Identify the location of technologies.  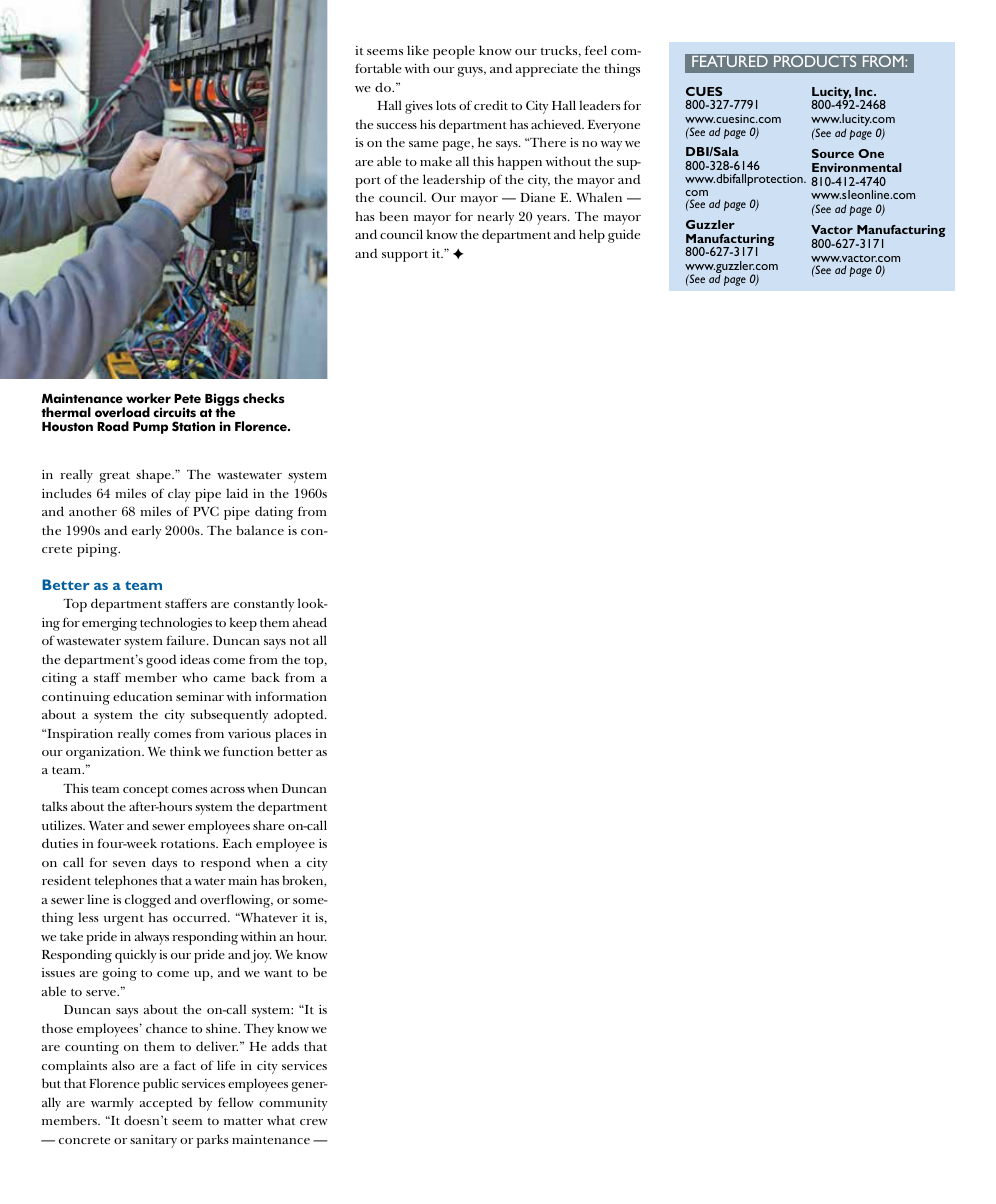
(176, 624).
